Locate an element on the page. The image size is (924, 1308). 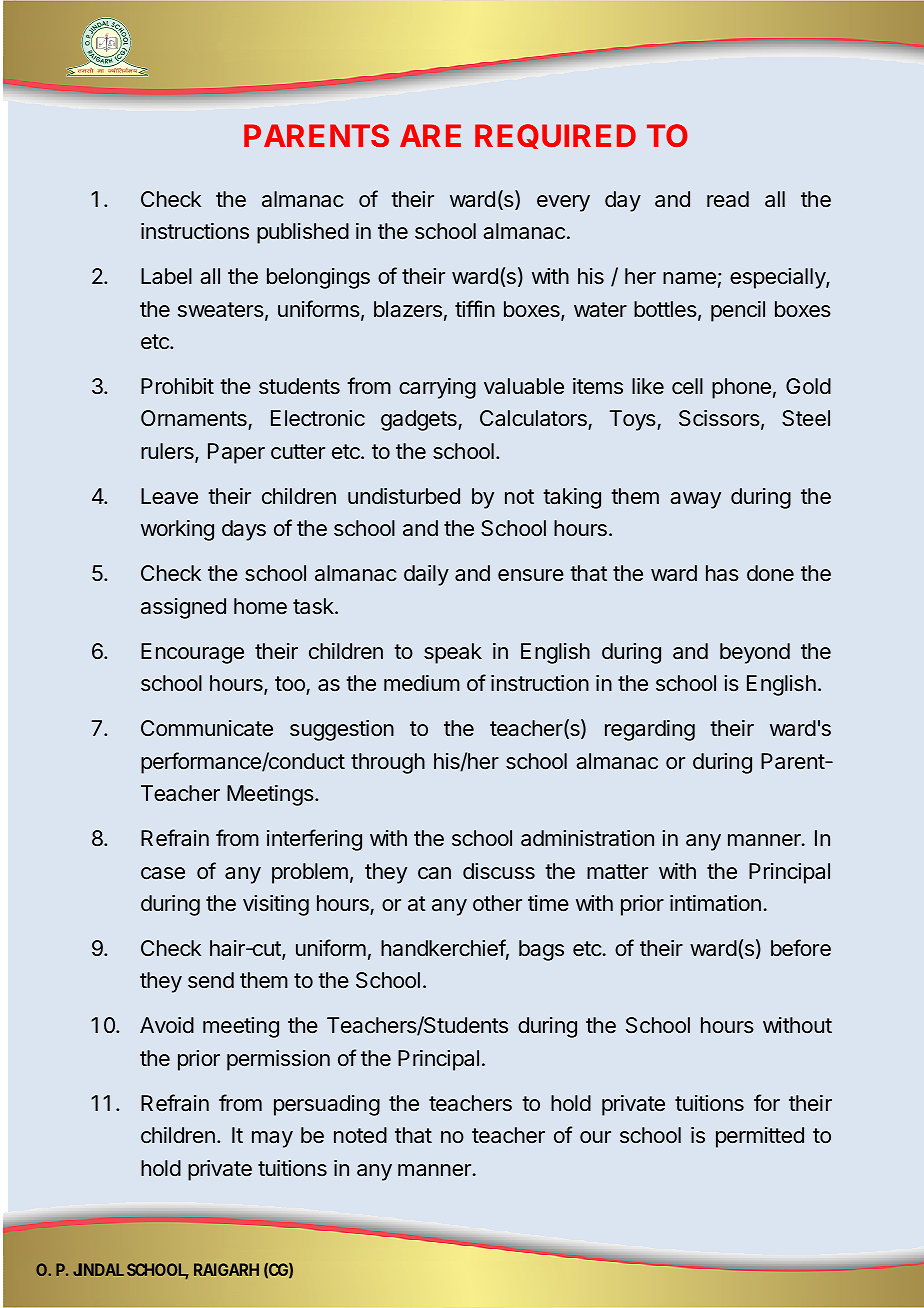
Communicate is located at coordinates (207, 728).
